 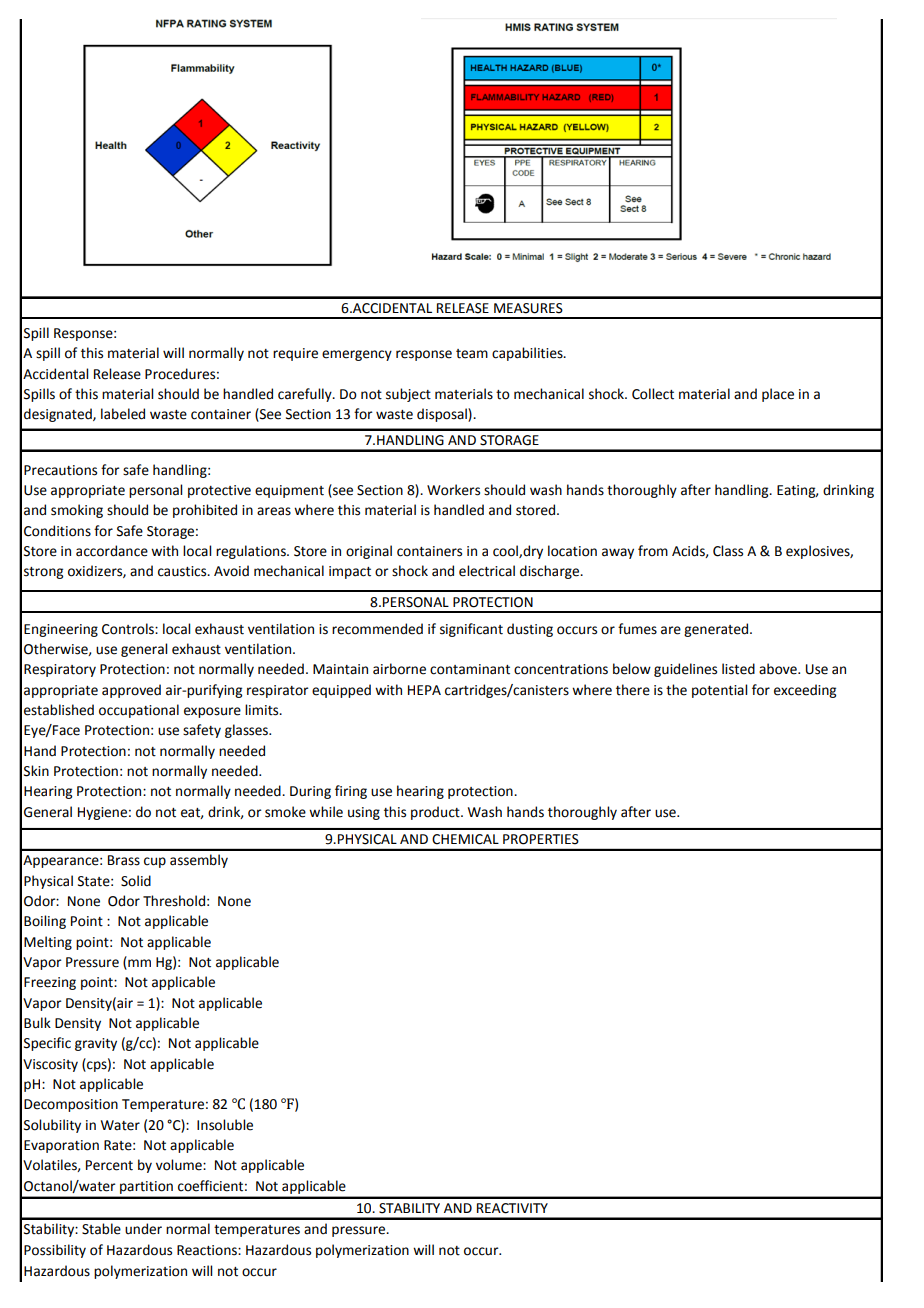 I want to click on recommended, so click(x=377, y=629).
